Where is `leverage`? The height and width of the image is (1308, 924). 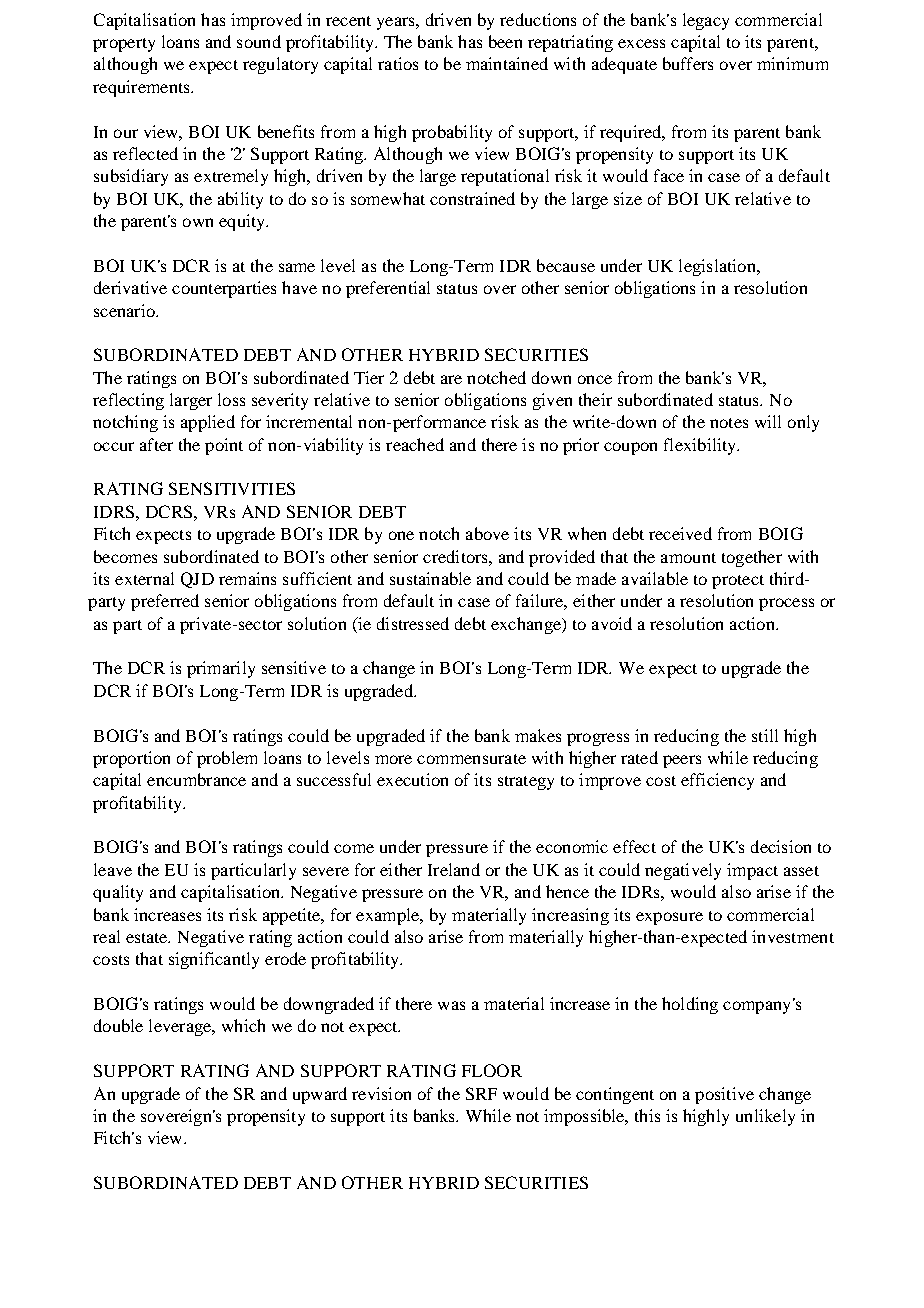 leverage is located at coordinates (181, 1027).
